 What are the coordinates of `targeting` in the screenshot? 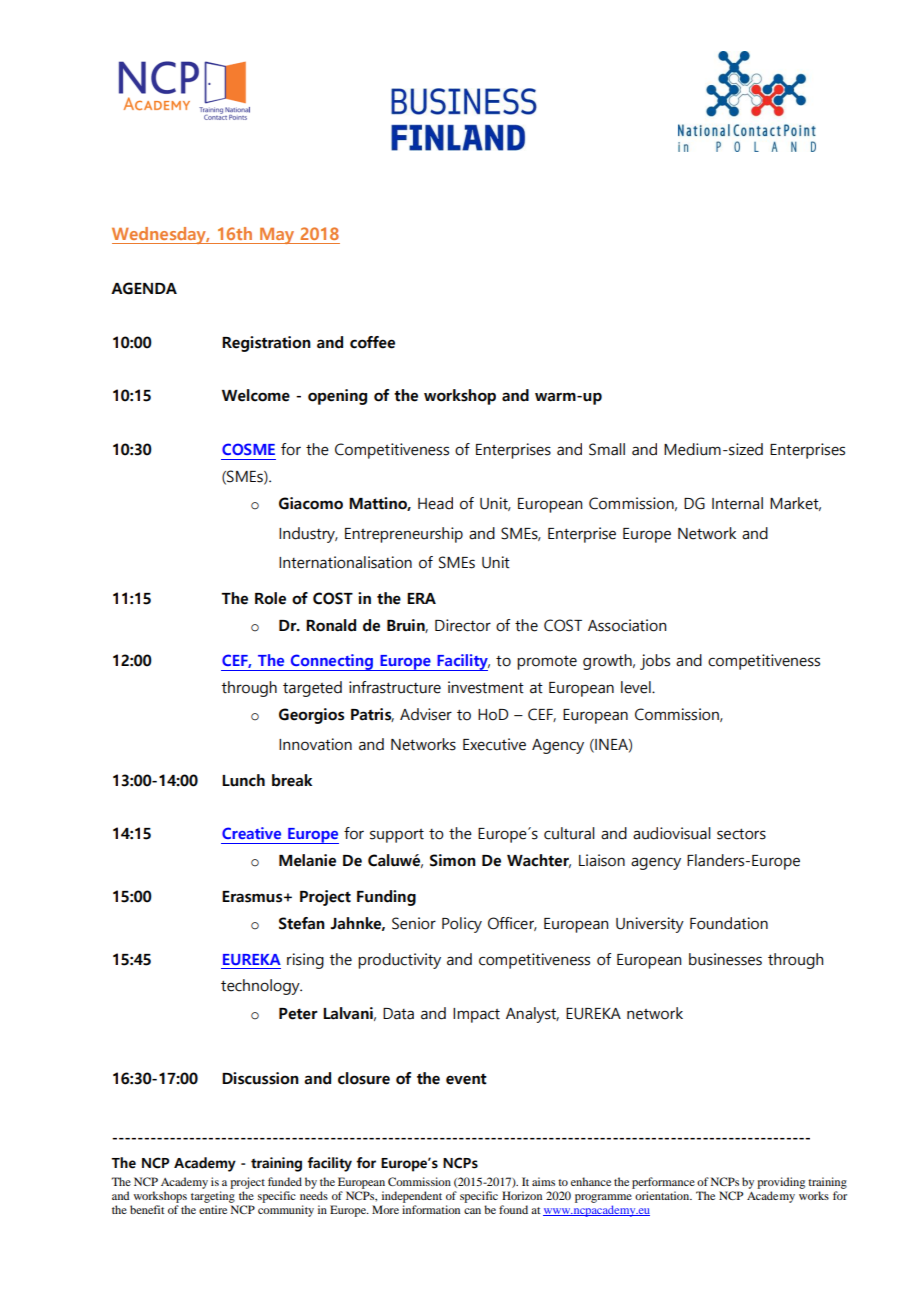 It's located at (213, 1197).
